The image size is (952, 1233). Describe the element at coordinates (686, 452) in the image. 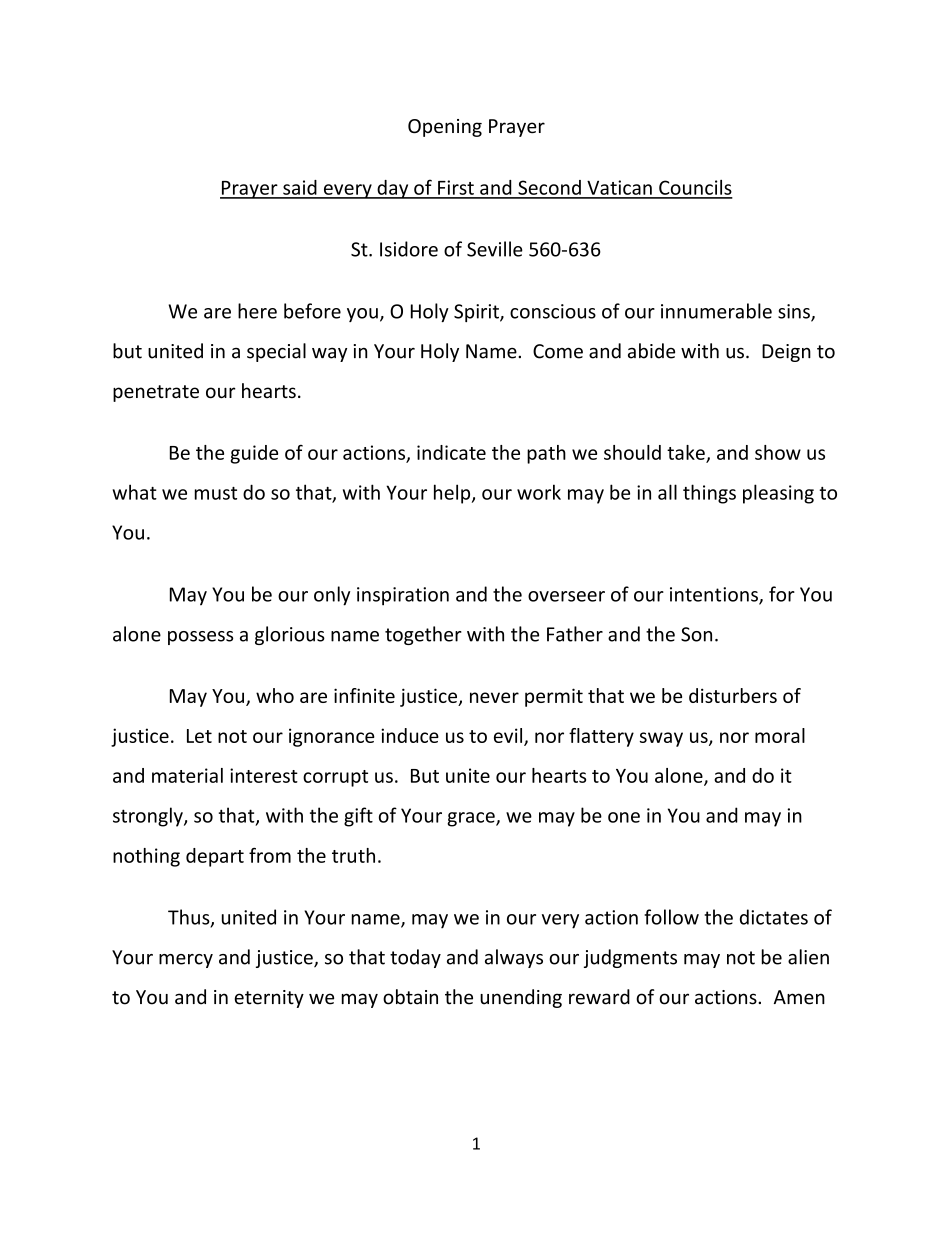

I see `take` at that location.
